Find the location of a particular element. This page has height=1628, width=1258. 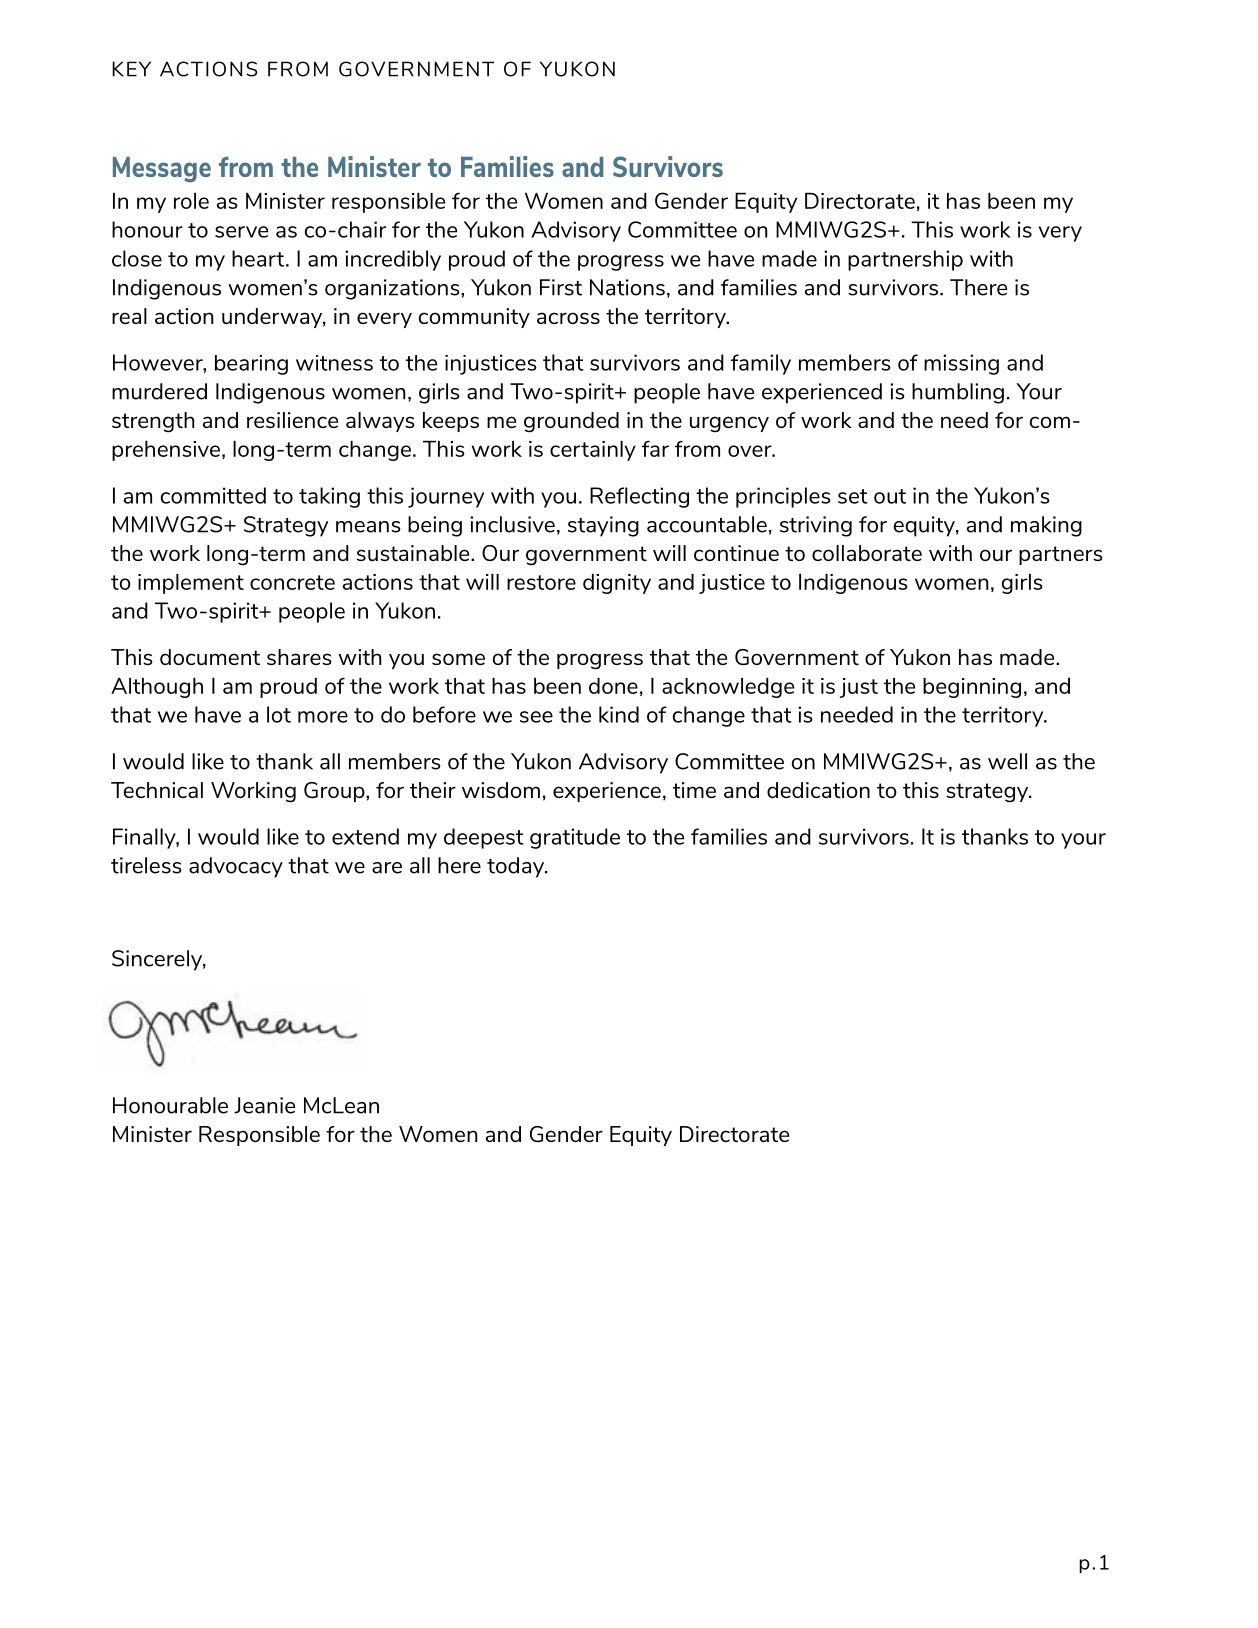

Key is located at coordinates (131, 69).
